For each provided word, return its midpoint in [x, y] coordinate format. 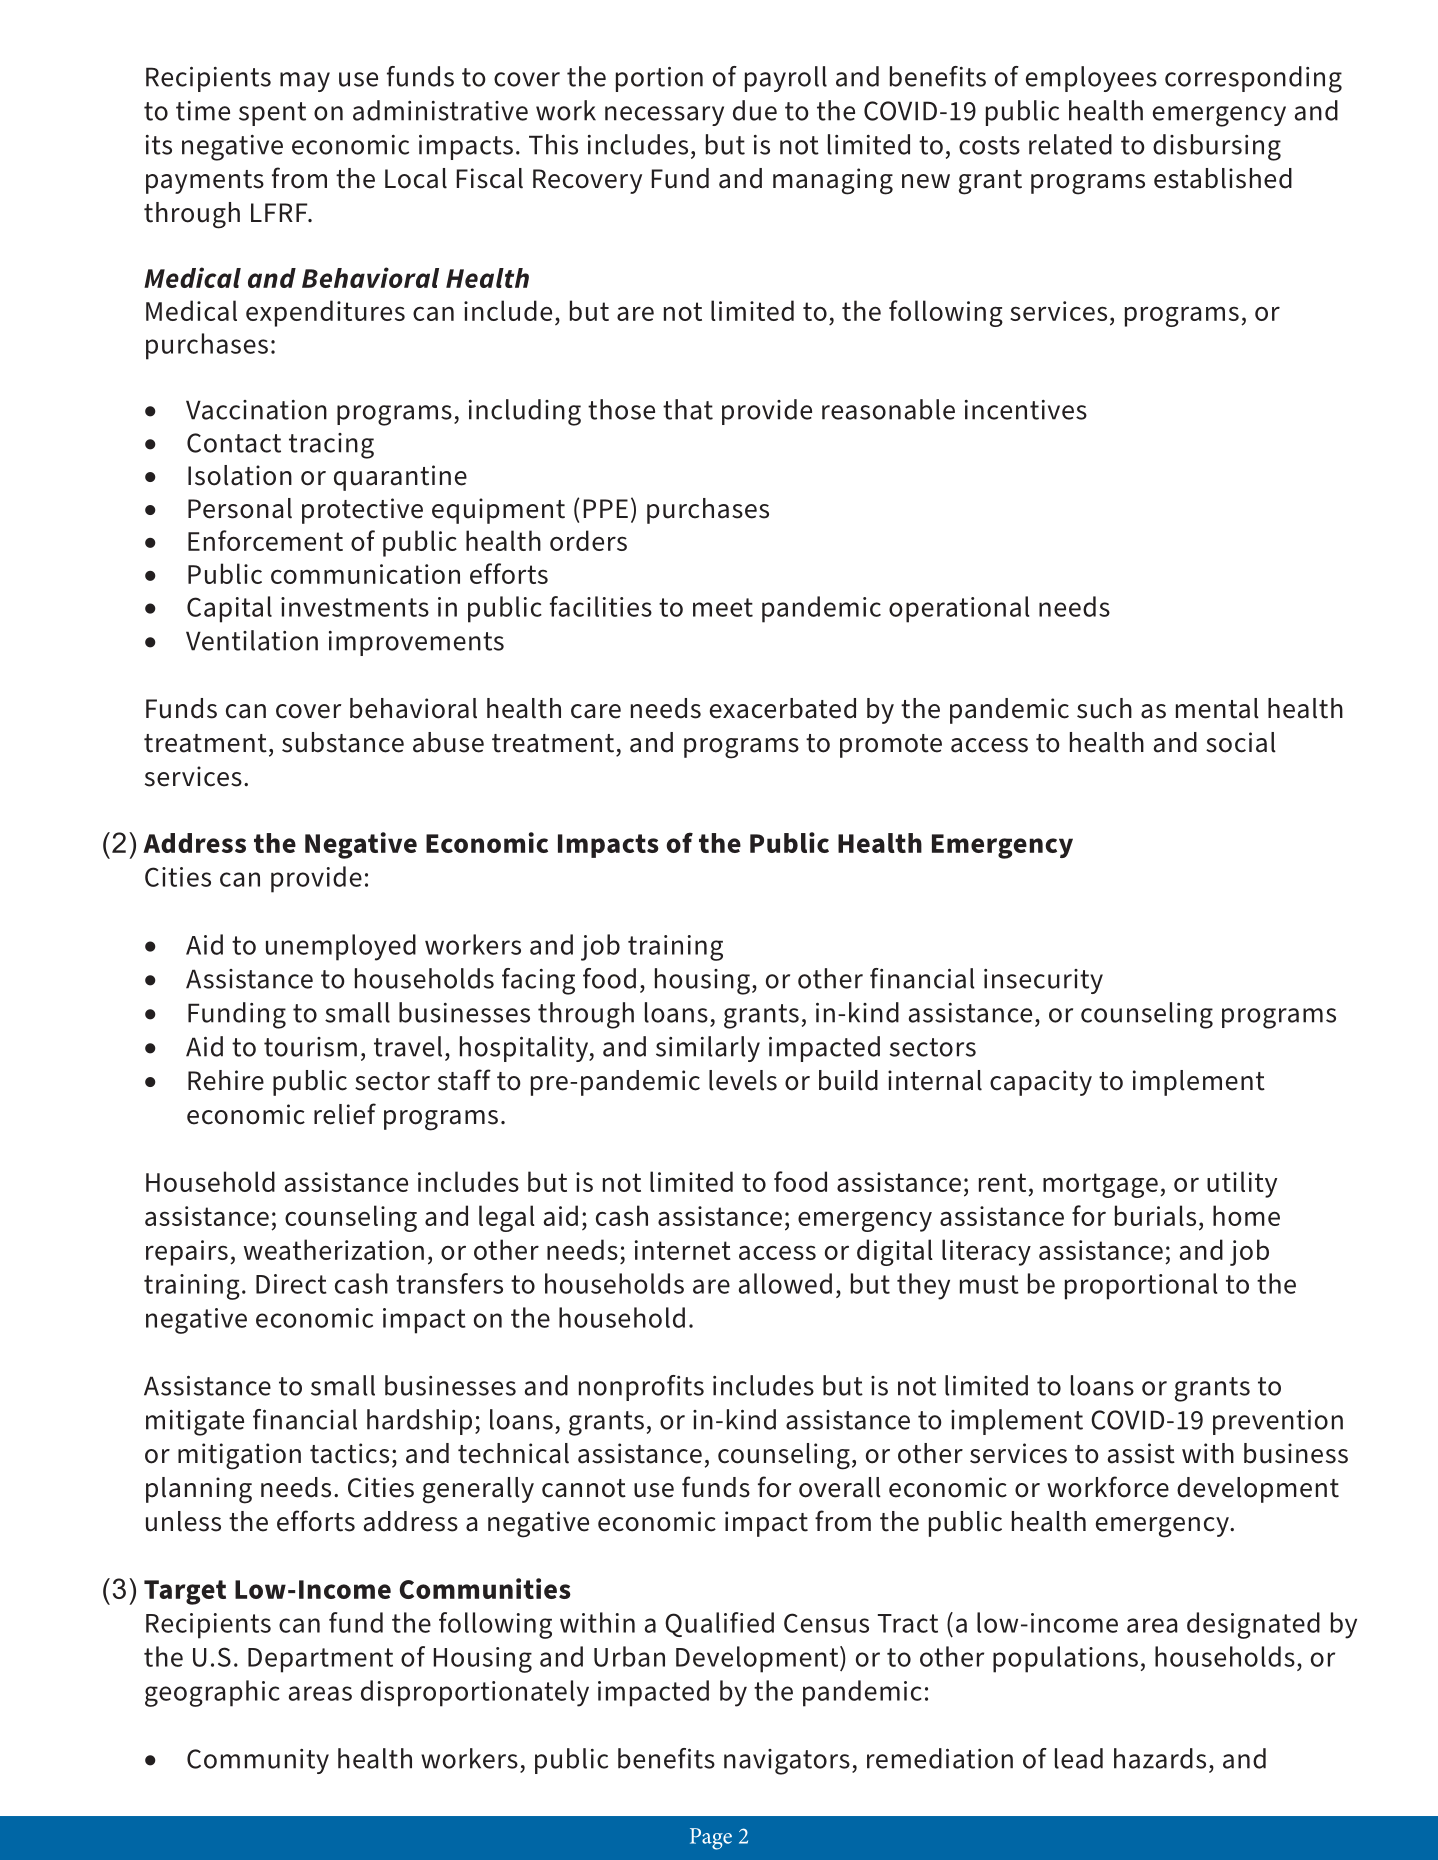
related [1070, 144]
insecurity [1043, 981]
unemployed [341, 947]
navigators [787, 1762]
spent [272, 114]
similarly [708, 1049]
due [755, 110]
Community [258, 1761]
